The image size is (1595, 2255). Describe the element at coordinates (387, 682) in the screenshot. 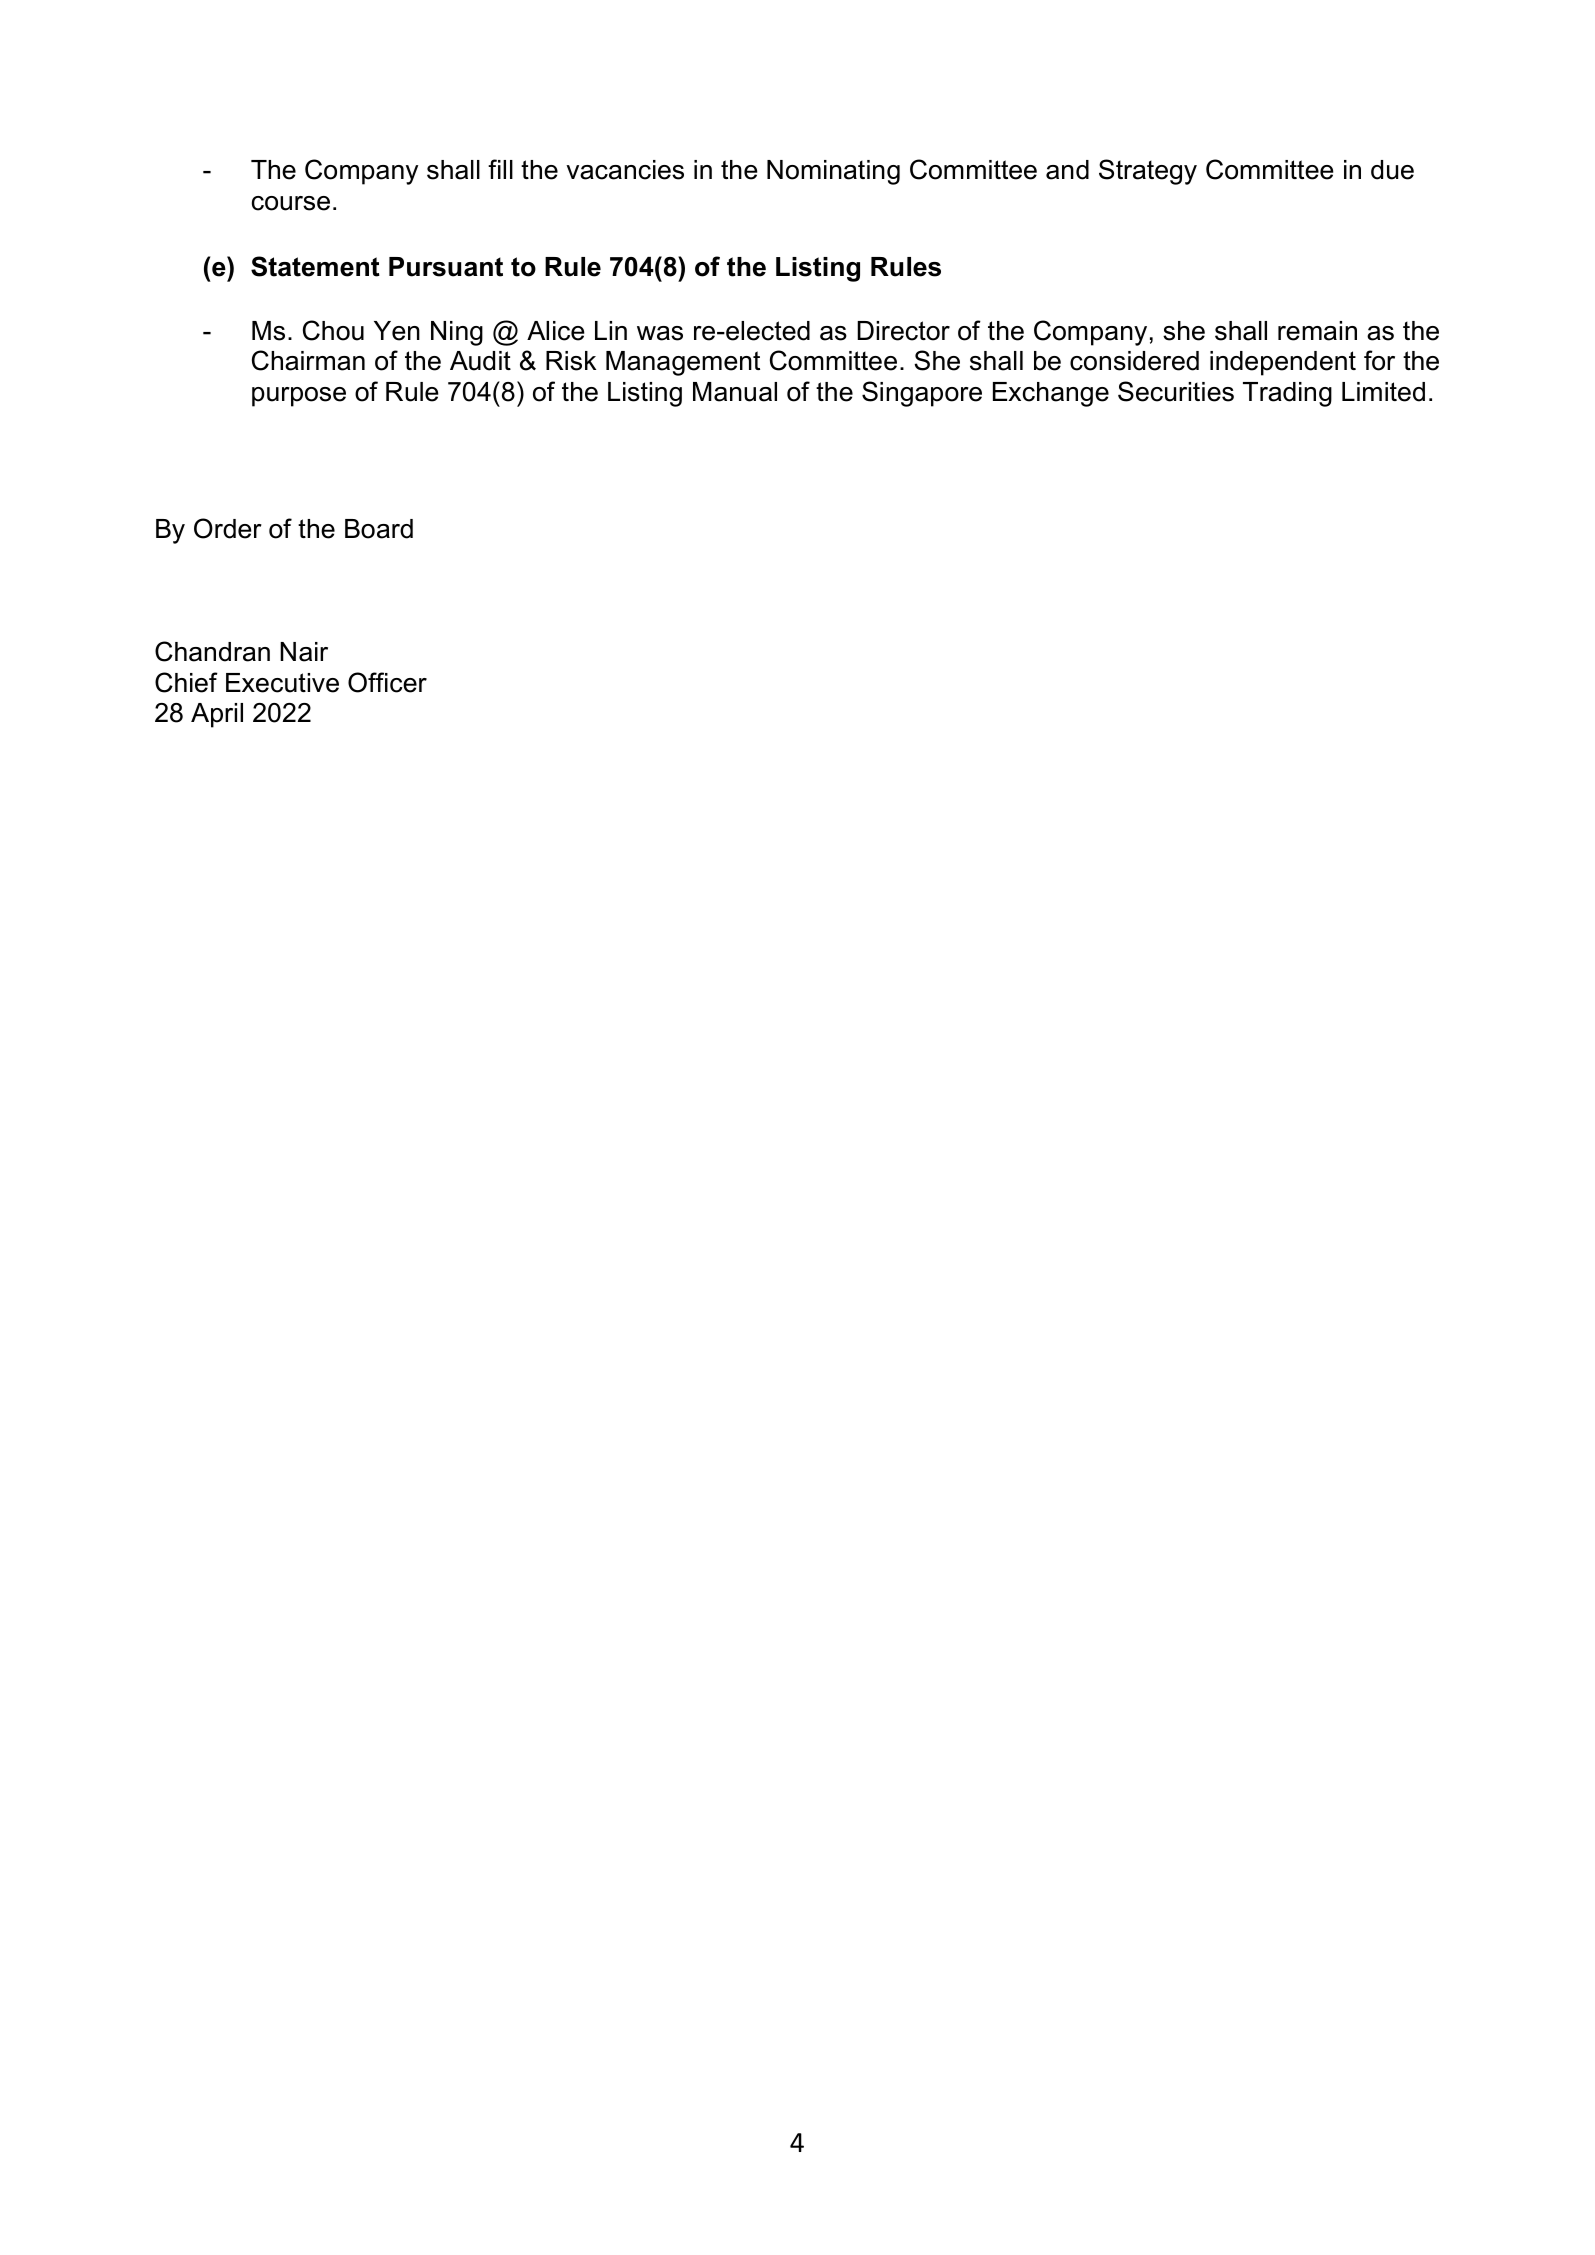

I see `Officer` at that location.
